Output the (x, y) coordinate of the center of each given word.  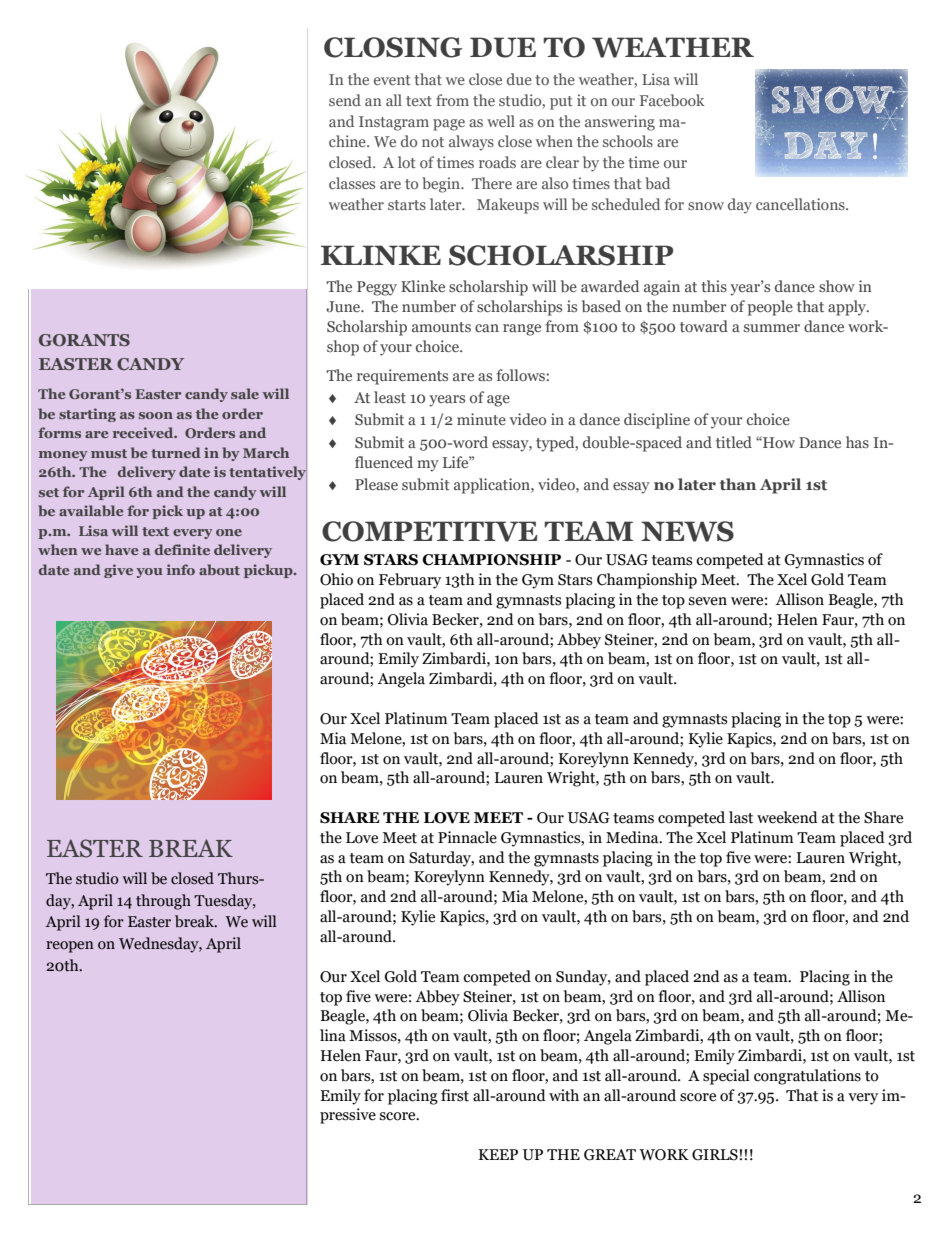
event (392, 80)
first (455, 1095)
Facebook (672, 100)
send (345, 100)
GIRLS (715, 1155)
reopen (70, 947)
